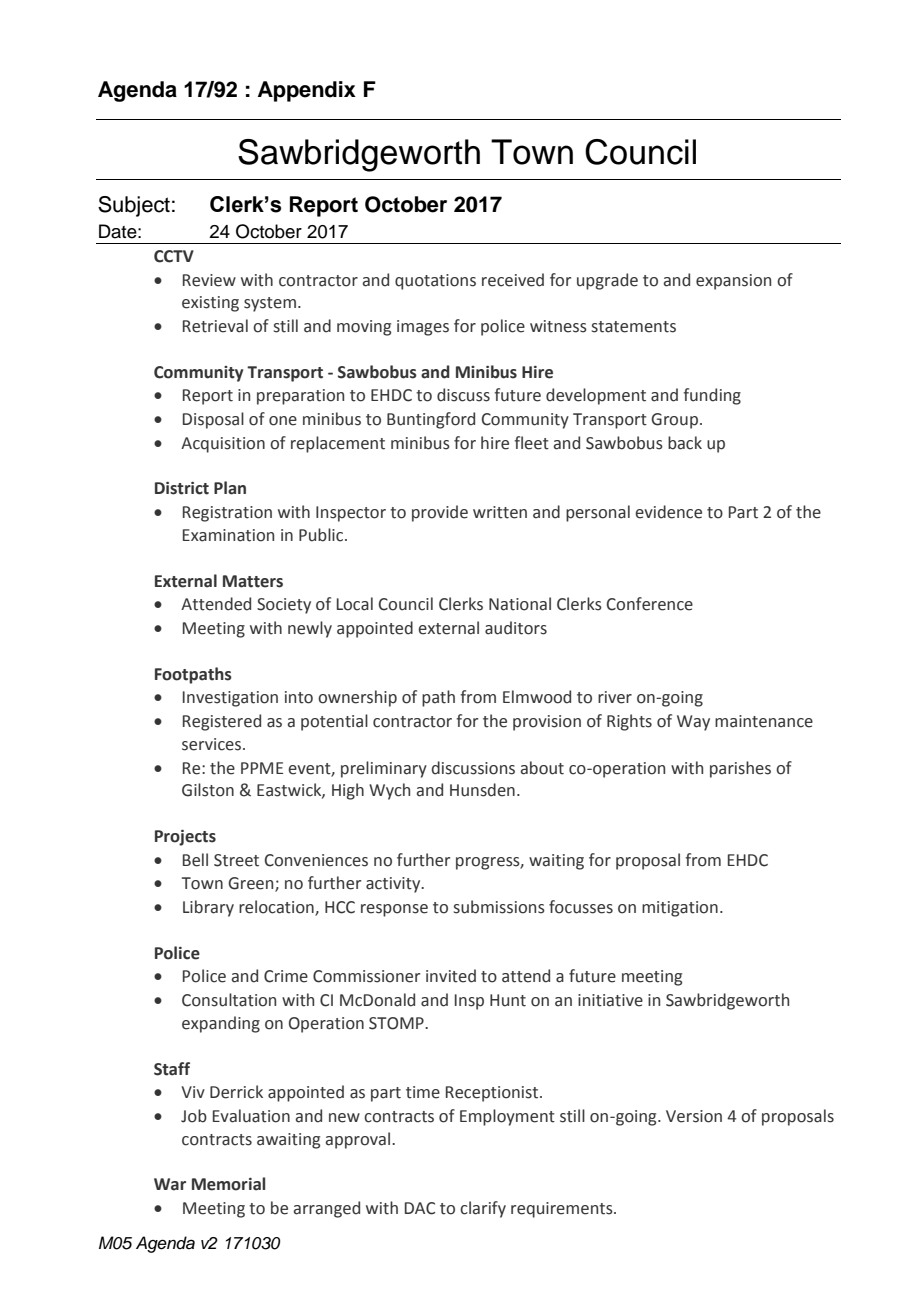  What do you see at coordinates (435, 282) in the screenshot?
I see `quotations` at bounding box center [435, 282].
